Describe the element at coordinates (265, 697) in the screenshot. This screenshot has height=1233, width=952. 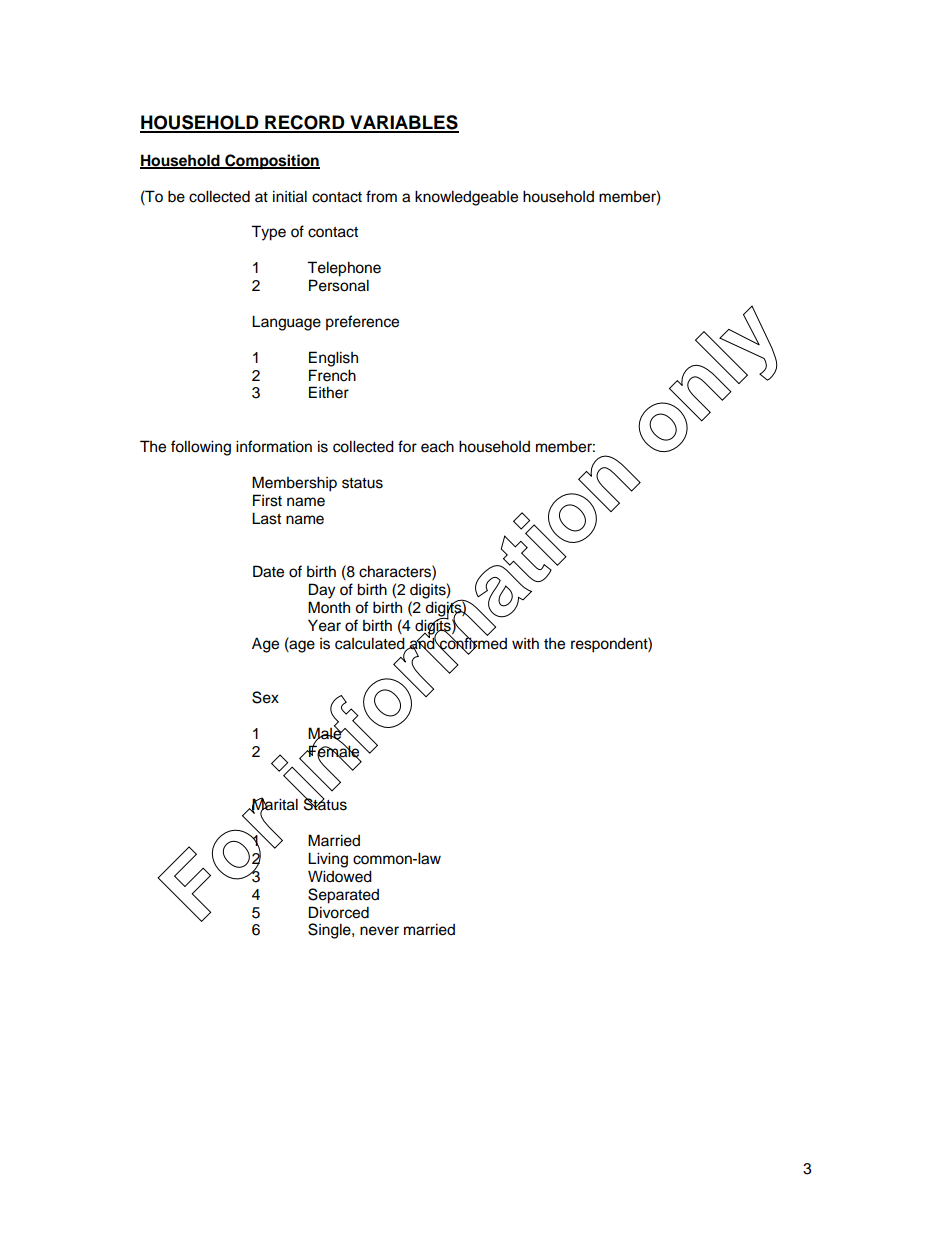
I see `Sex` at that location.
